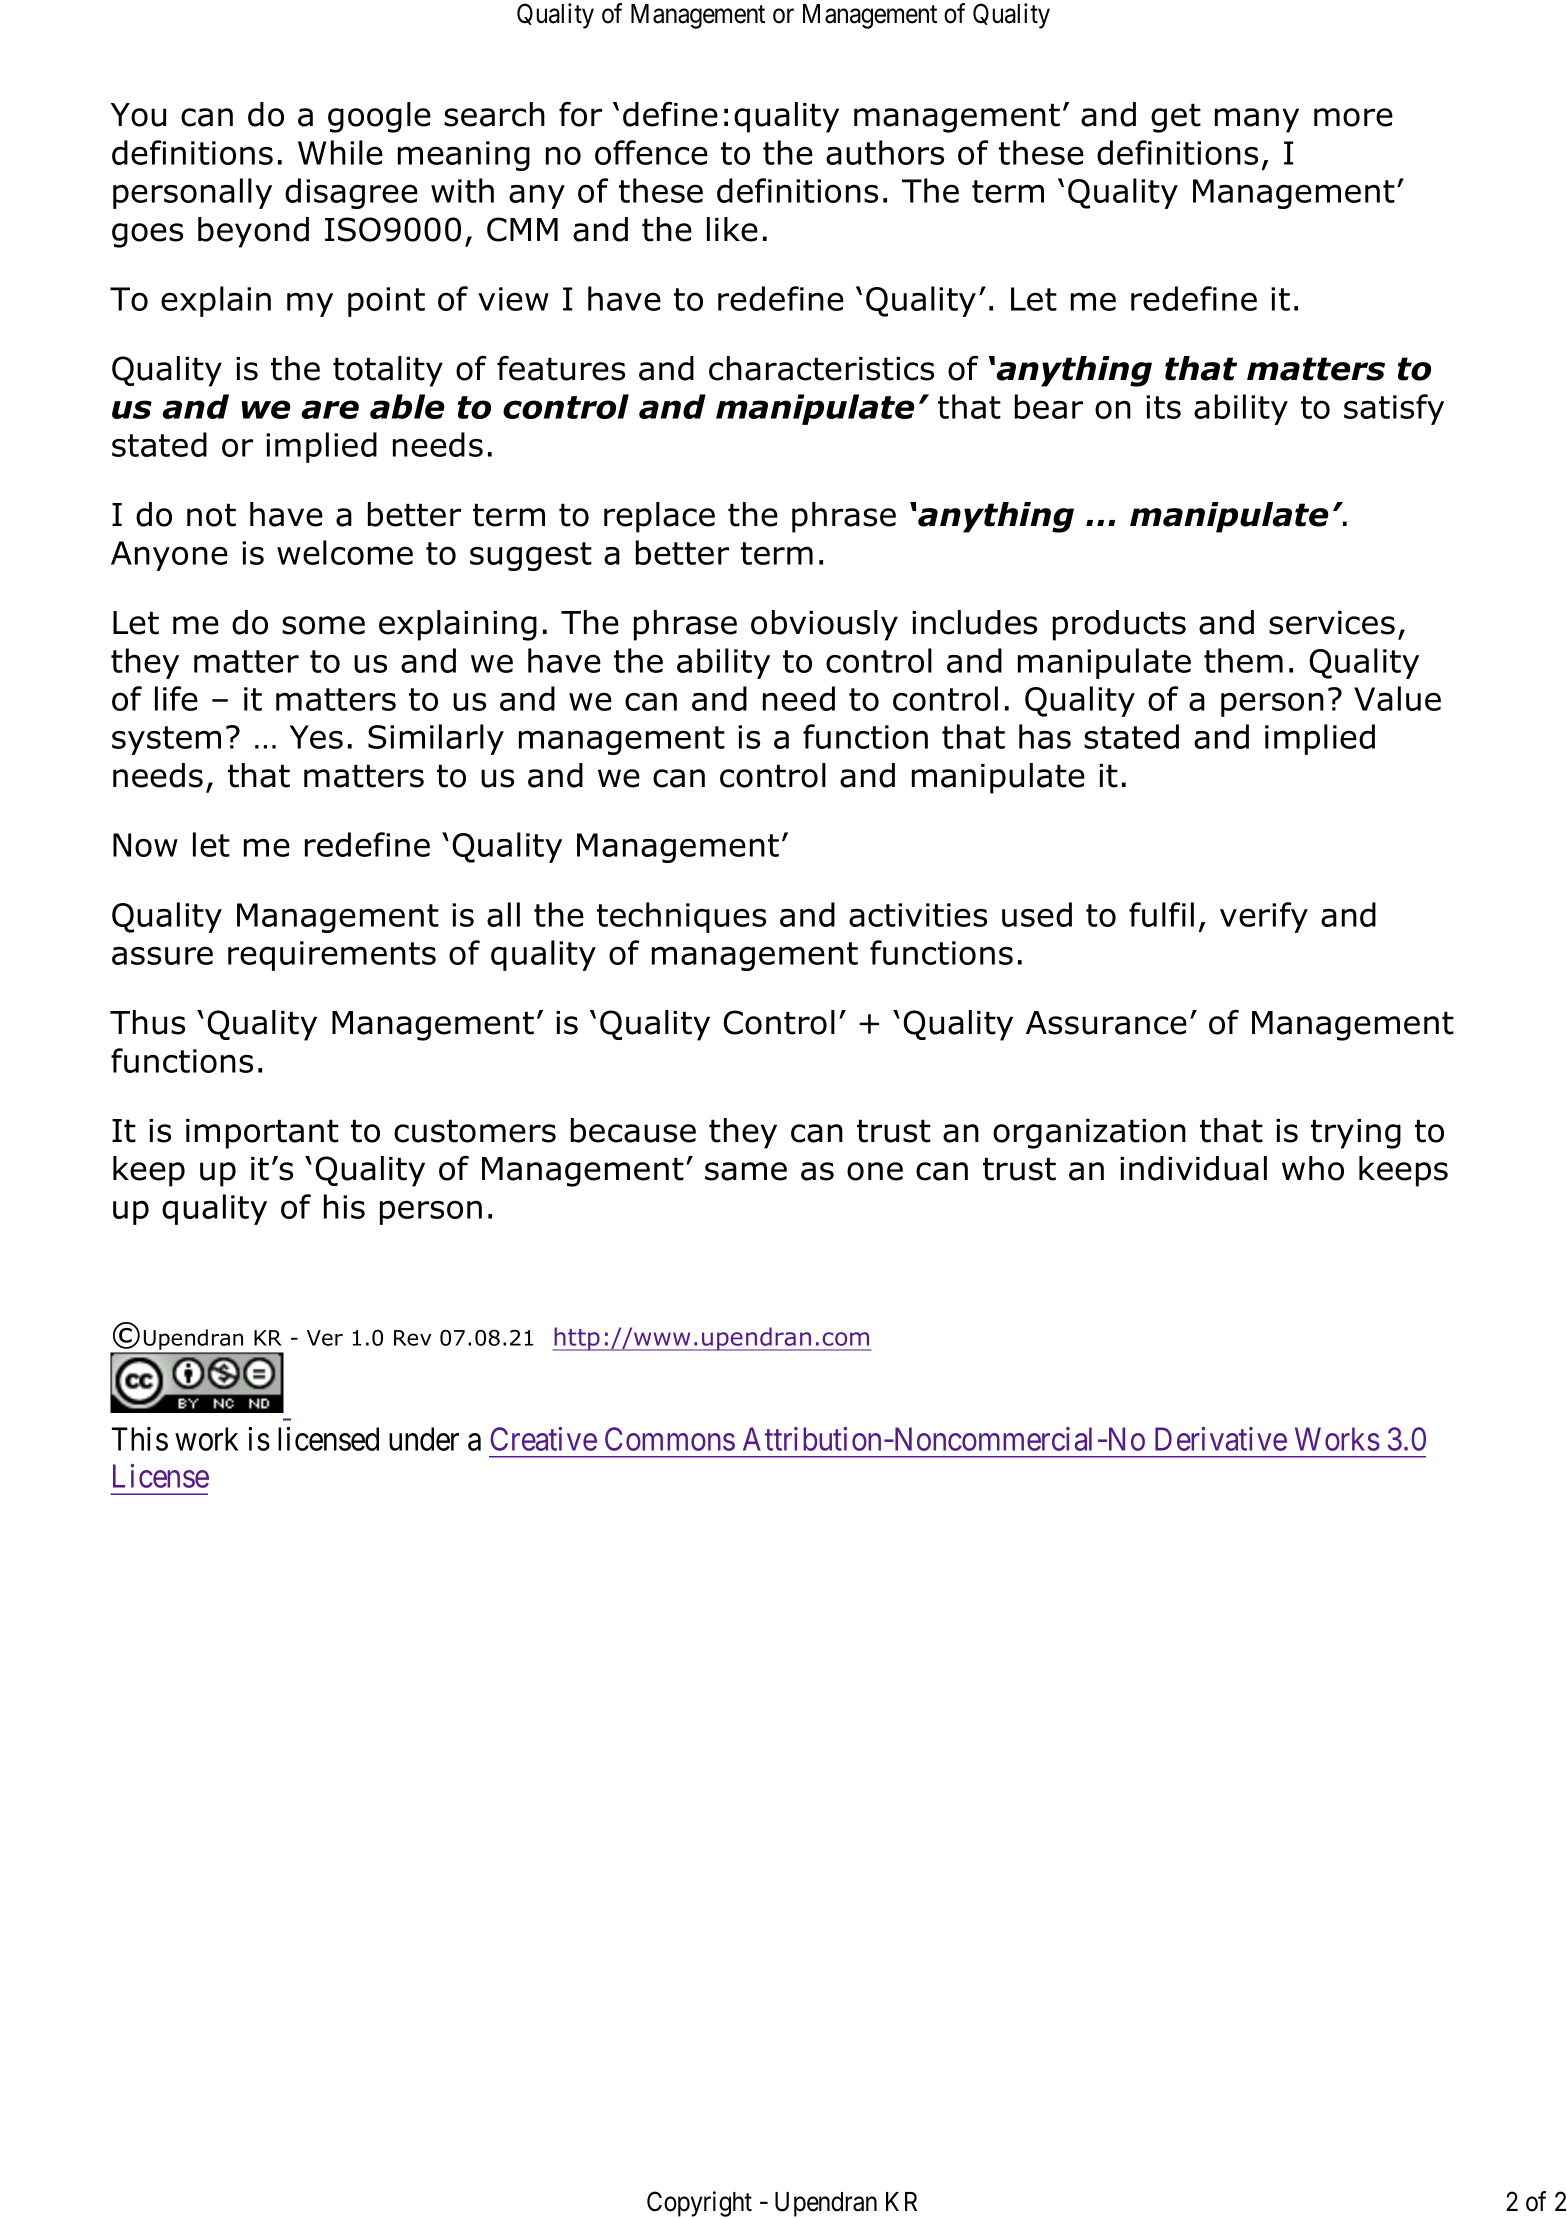  Describe the element at coordinates (424, 1439) in the document. I see `under` at that location.
